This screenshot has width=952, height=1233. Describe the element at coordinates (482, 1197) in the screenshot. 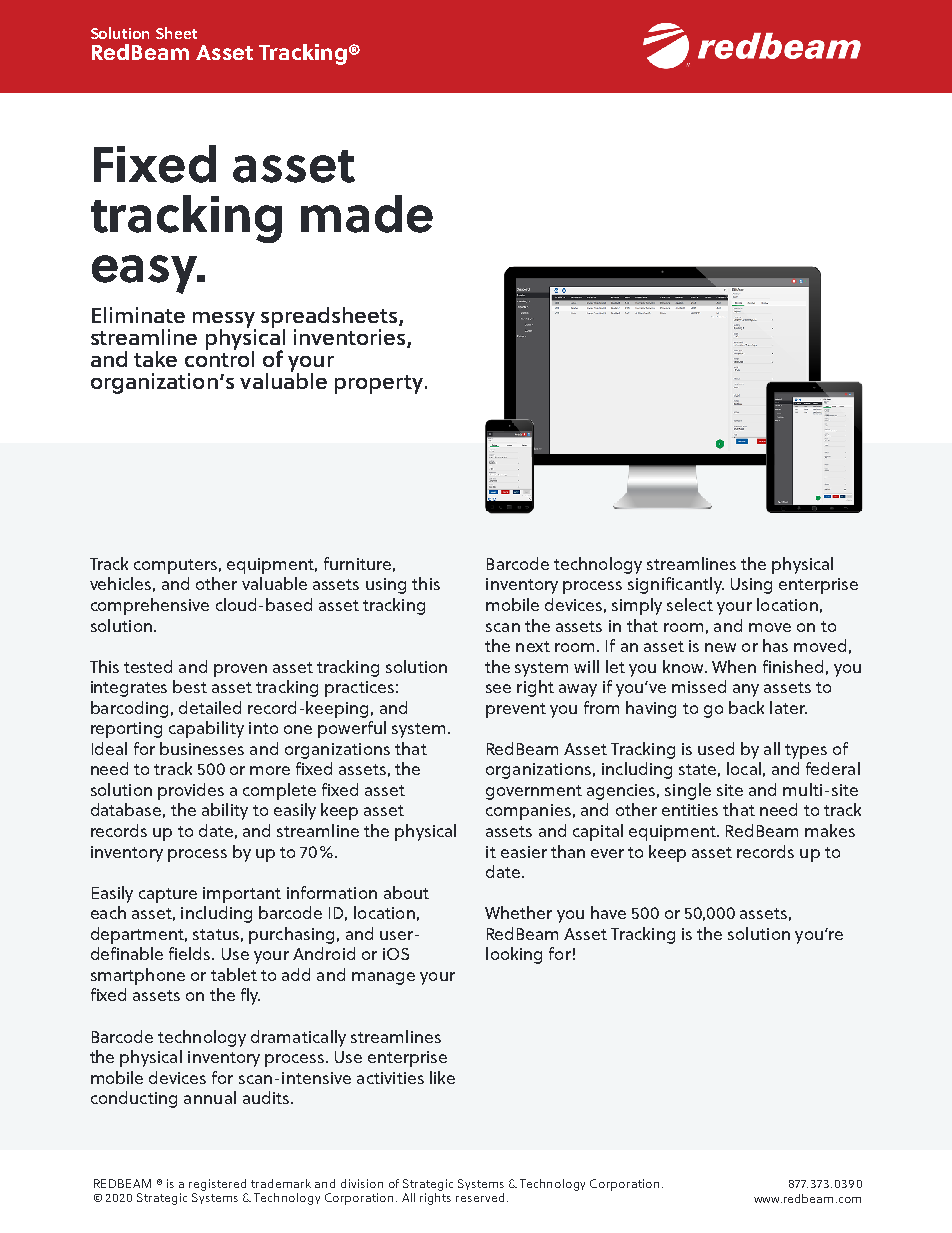

I see `reserved` at that location.
